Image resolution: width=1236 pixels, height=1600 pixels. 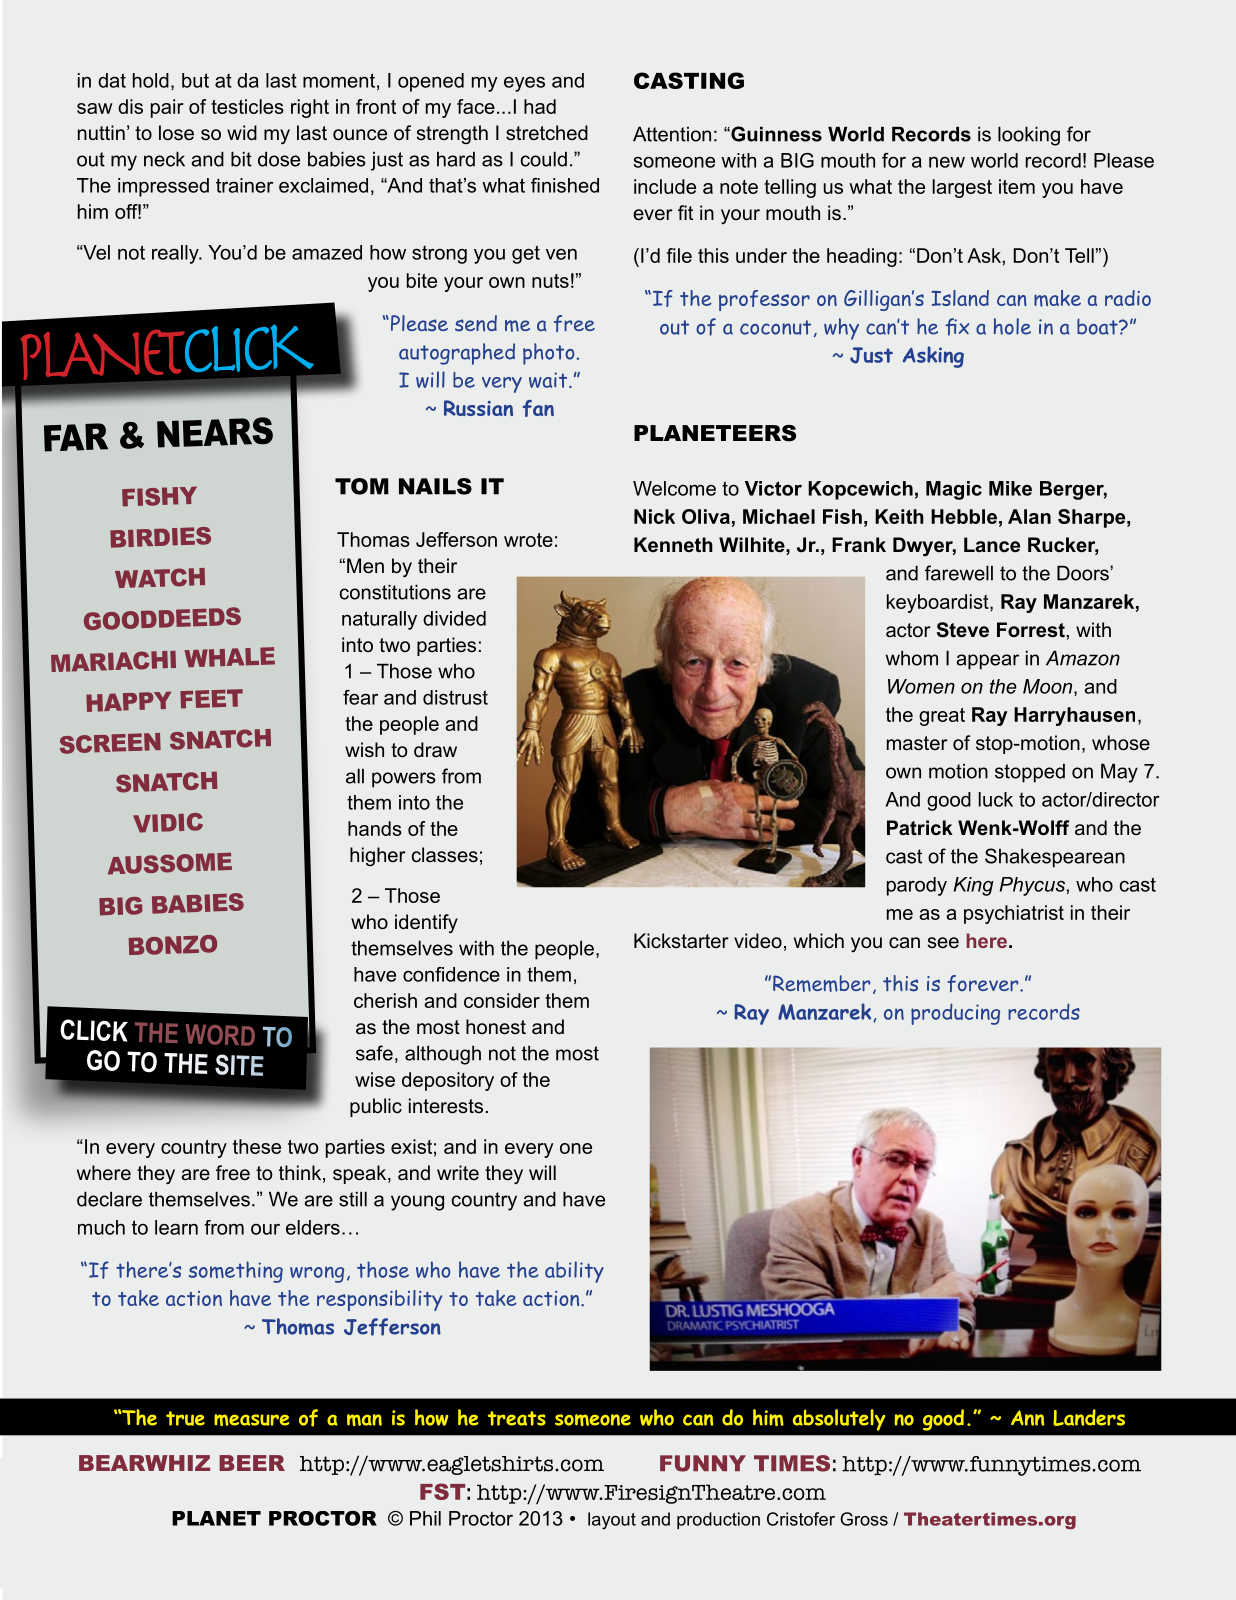 What do you see at coordinates (1010, 488) in the screenshot?
I see `Mike` at bounding box center [1010, 488].
